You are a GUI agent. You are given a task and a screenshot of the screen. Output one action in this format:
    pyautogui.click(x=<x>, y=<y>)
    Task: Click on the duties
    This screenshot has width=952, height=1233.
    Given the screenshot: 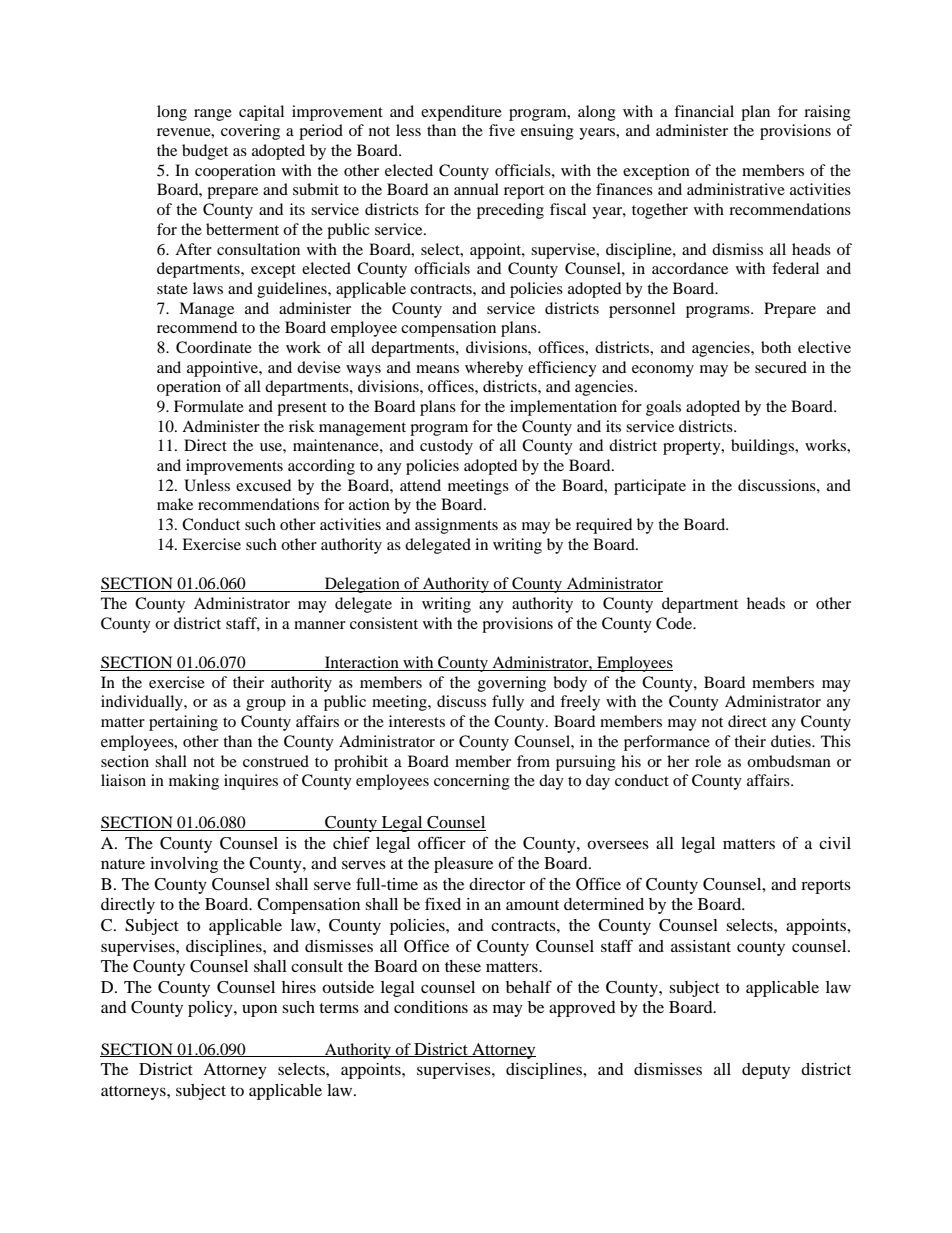 What is the action you would take?
    pyautogui.click(x=792, y=741)
